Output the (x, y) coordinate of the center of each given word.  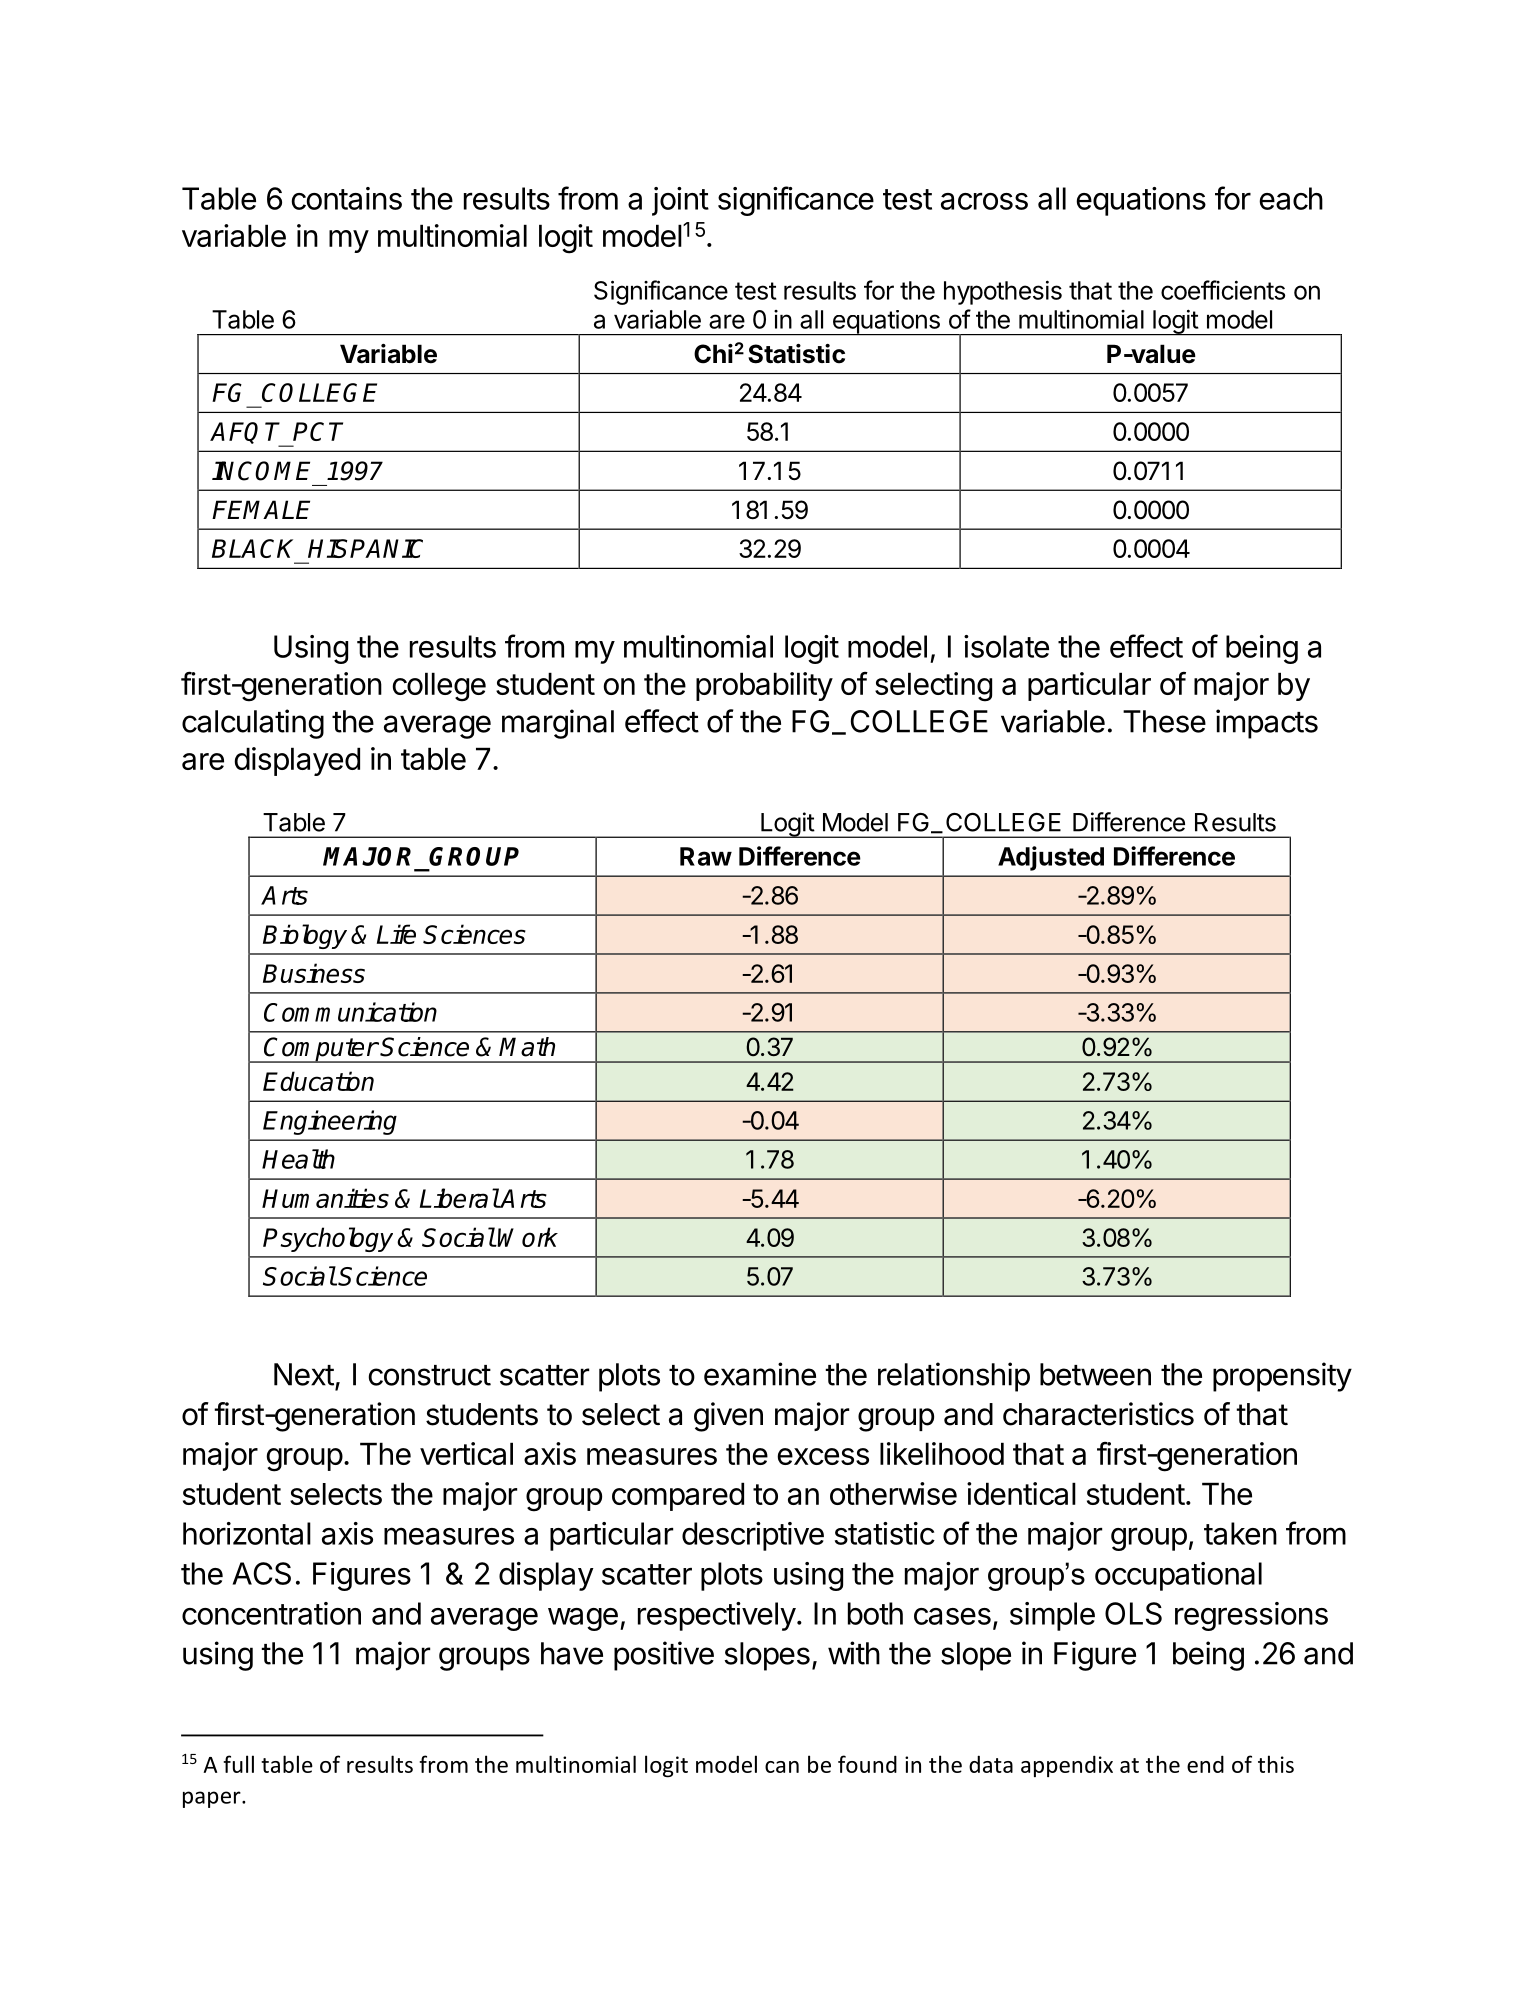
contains (346, 198)
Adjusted (1051, 858)
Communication (350, 1012)
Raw (706, 856)
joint (680, 201)
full (238, 1764)
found (867, 1764)
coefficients (1223, 290)
